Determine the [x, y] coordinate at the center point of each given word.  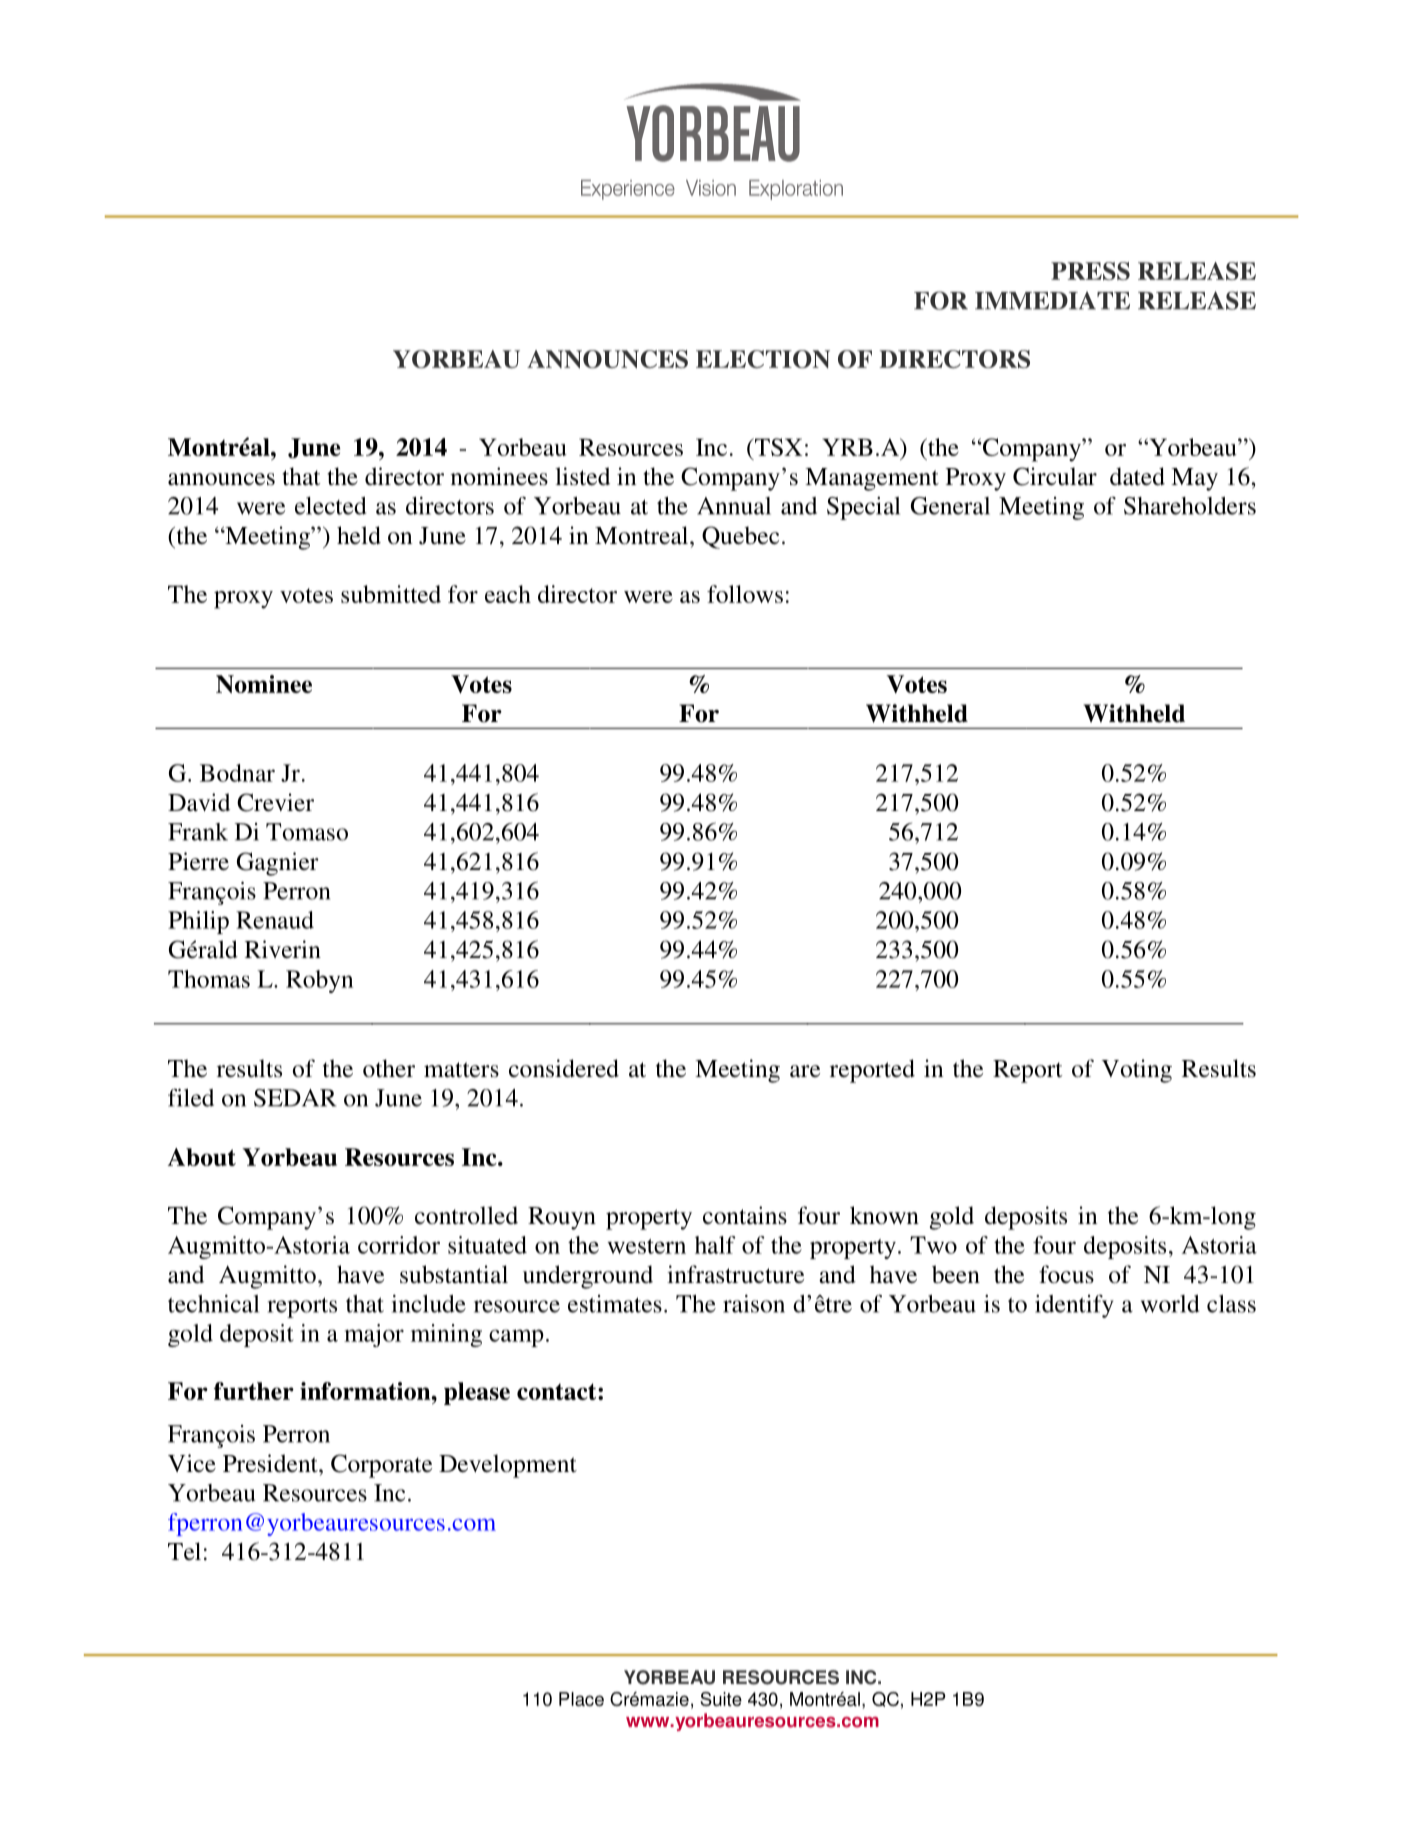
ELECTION [763, 359]
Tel [184, 1551]
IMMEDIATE [1052, 301]
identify [1074, 1306]
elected [330, 506]
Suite [721, 1699]
